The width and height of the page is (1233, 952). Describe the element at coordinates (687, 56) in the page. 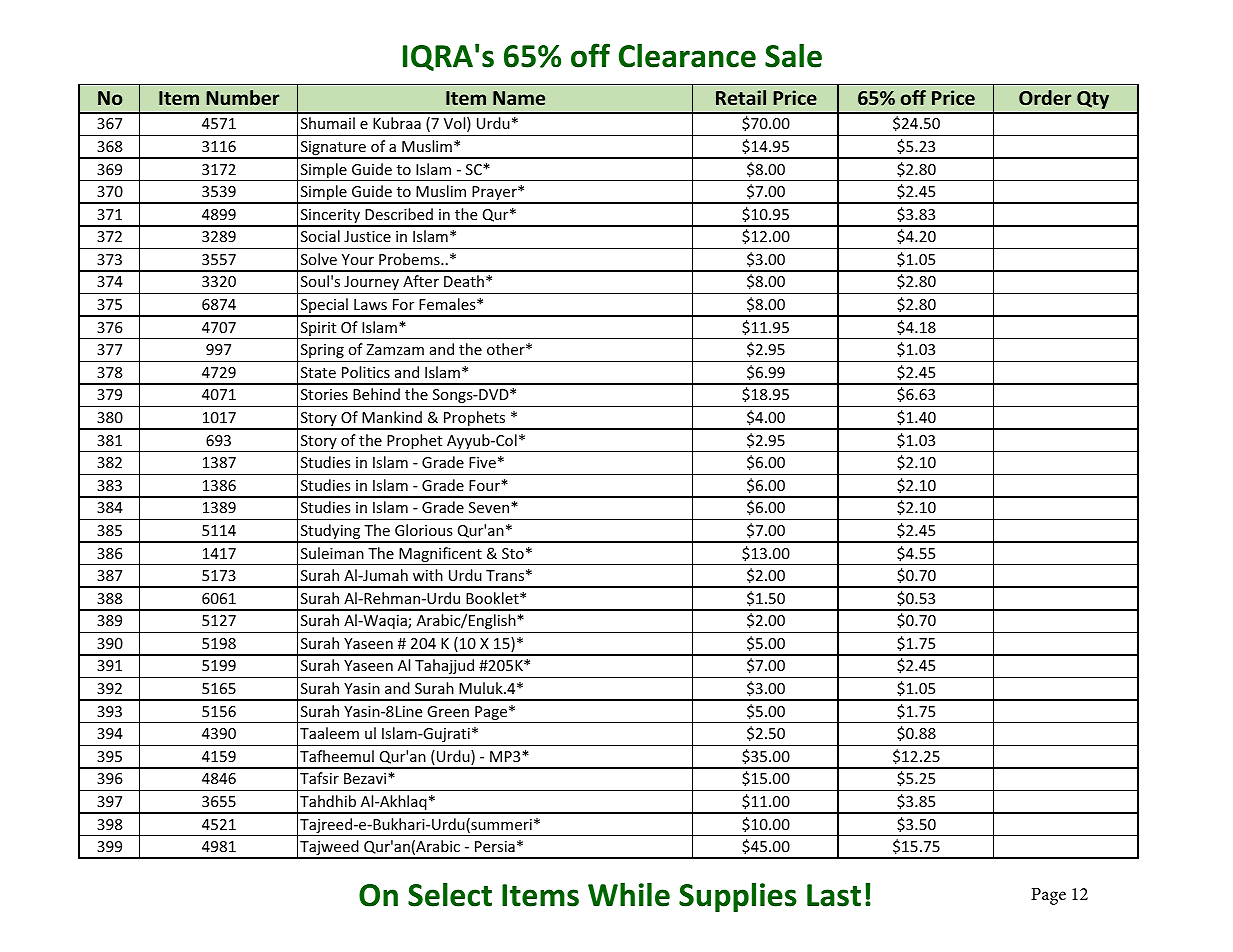

I see `Clearance` at that location.
